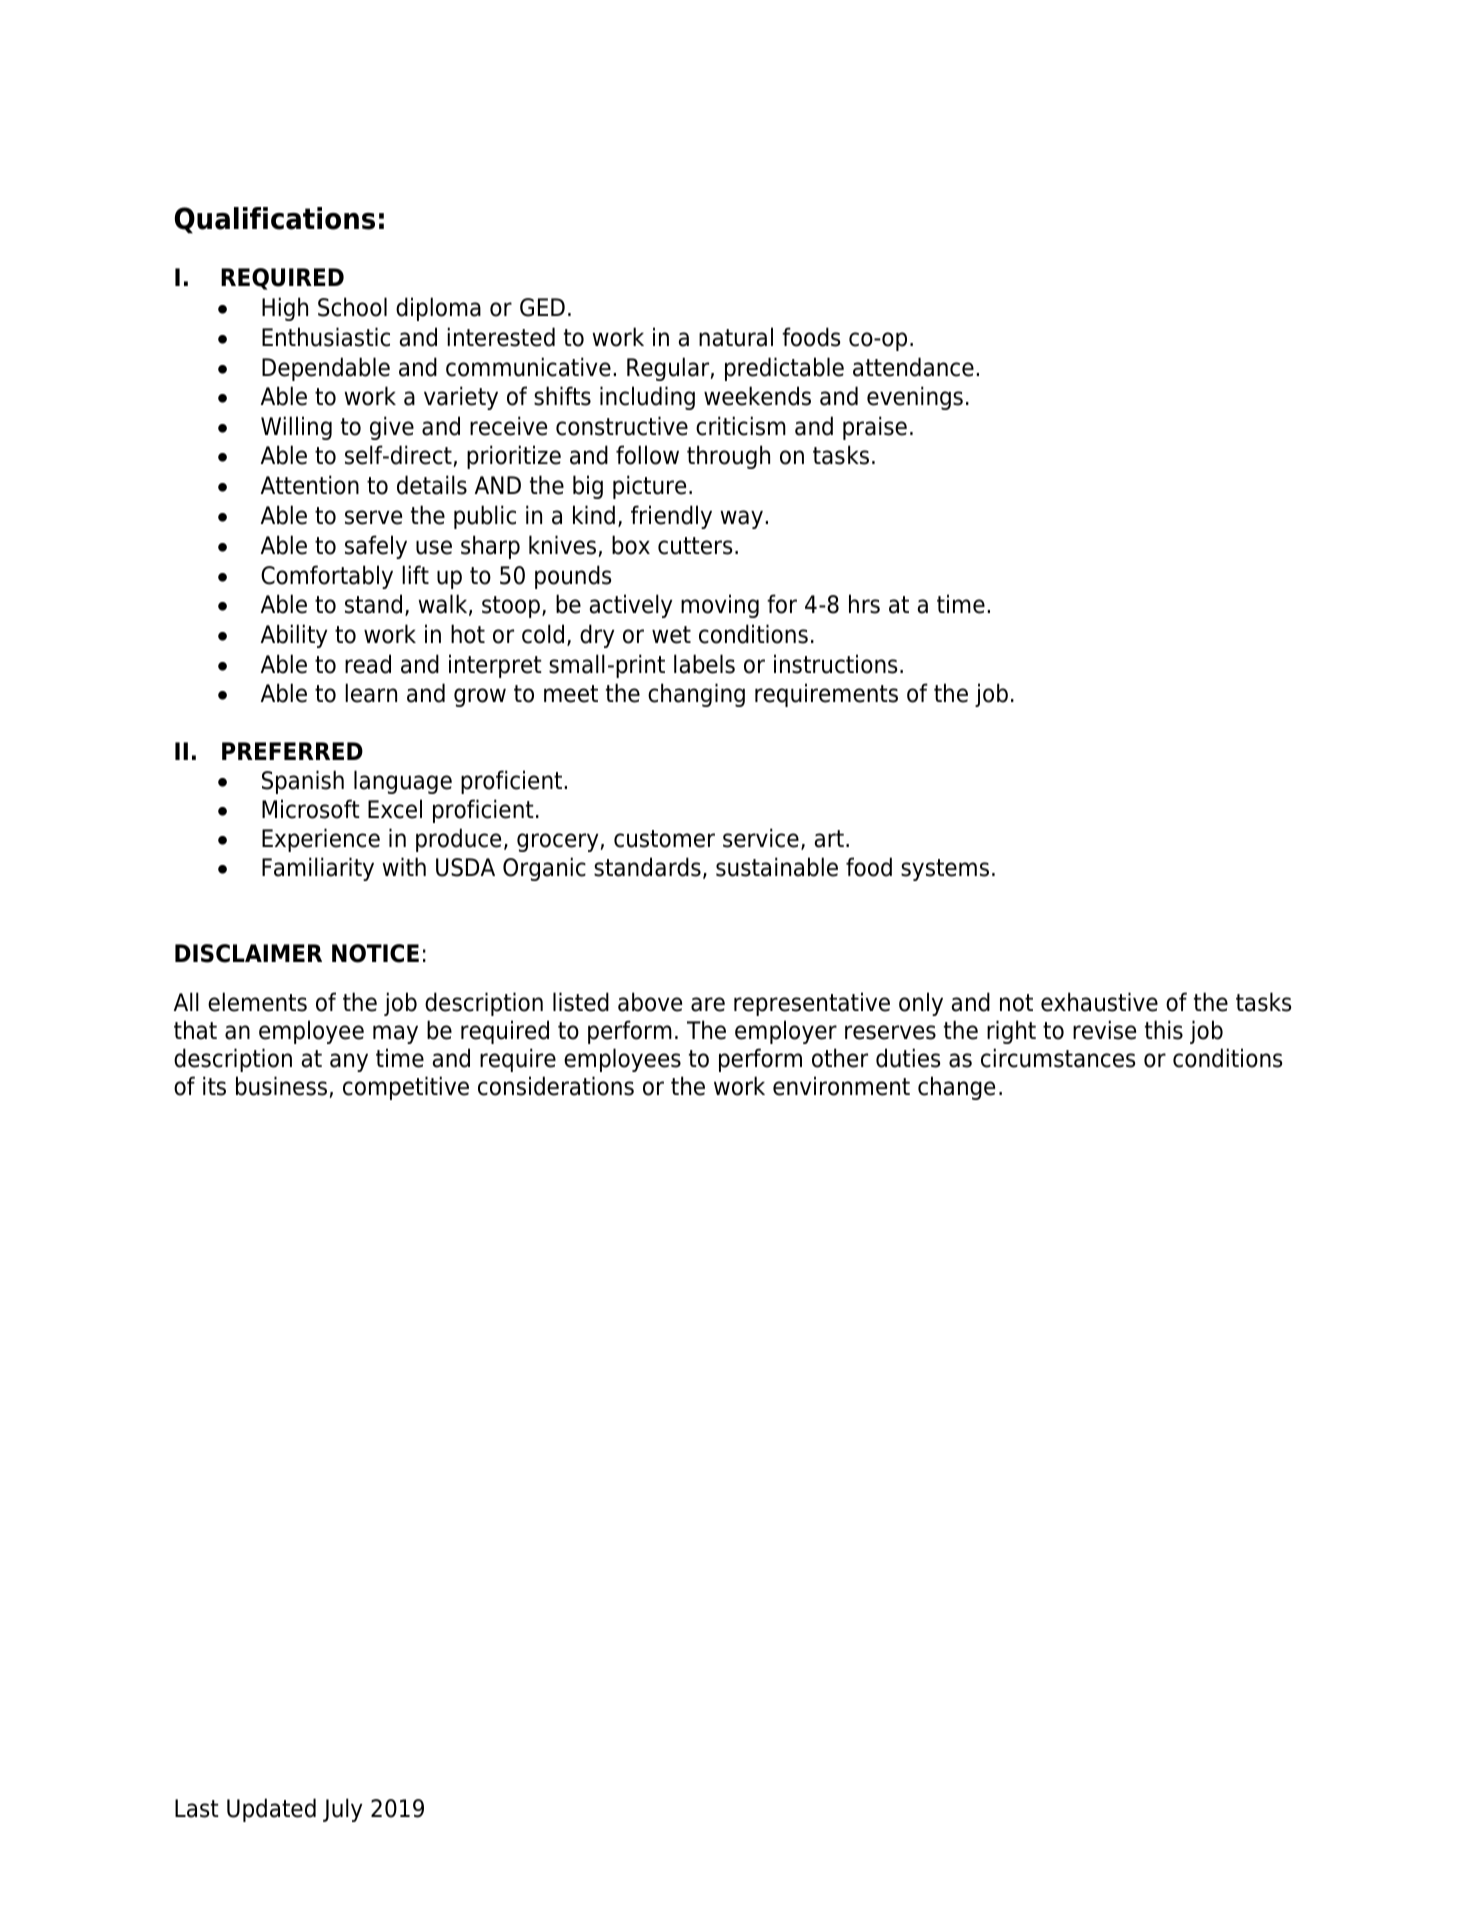 The width and height of the screenshot is (1476, 1910). Describe the element at coordinates (285, 309) in the screenshot. I see `High` at that location.
